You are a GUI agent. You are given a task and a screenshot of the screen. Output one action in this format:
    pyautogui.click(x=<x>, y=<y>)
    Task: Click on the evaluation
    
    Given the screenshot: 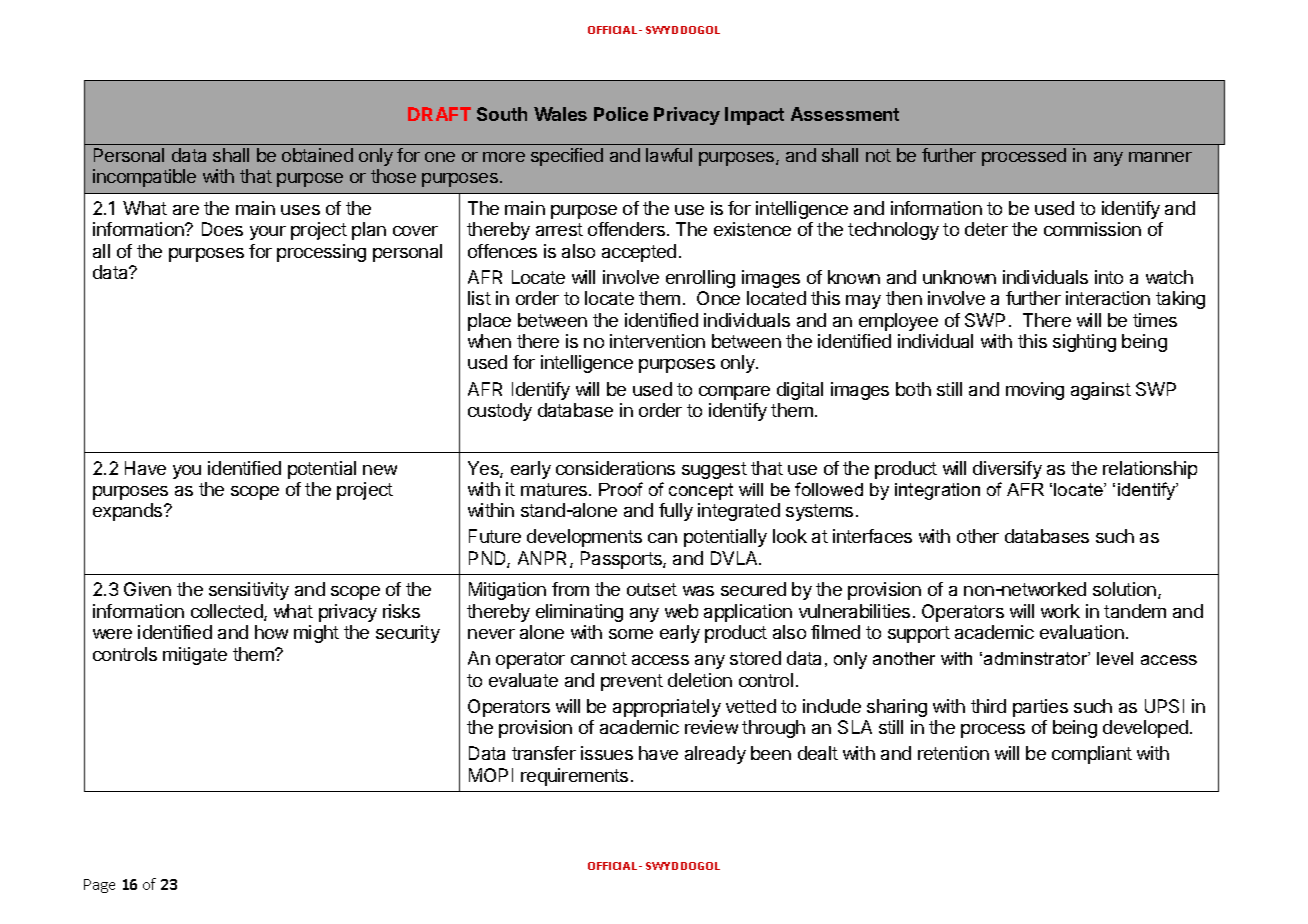 What is the action you would take?
    pyautogui.click(x=1082, y=632)
